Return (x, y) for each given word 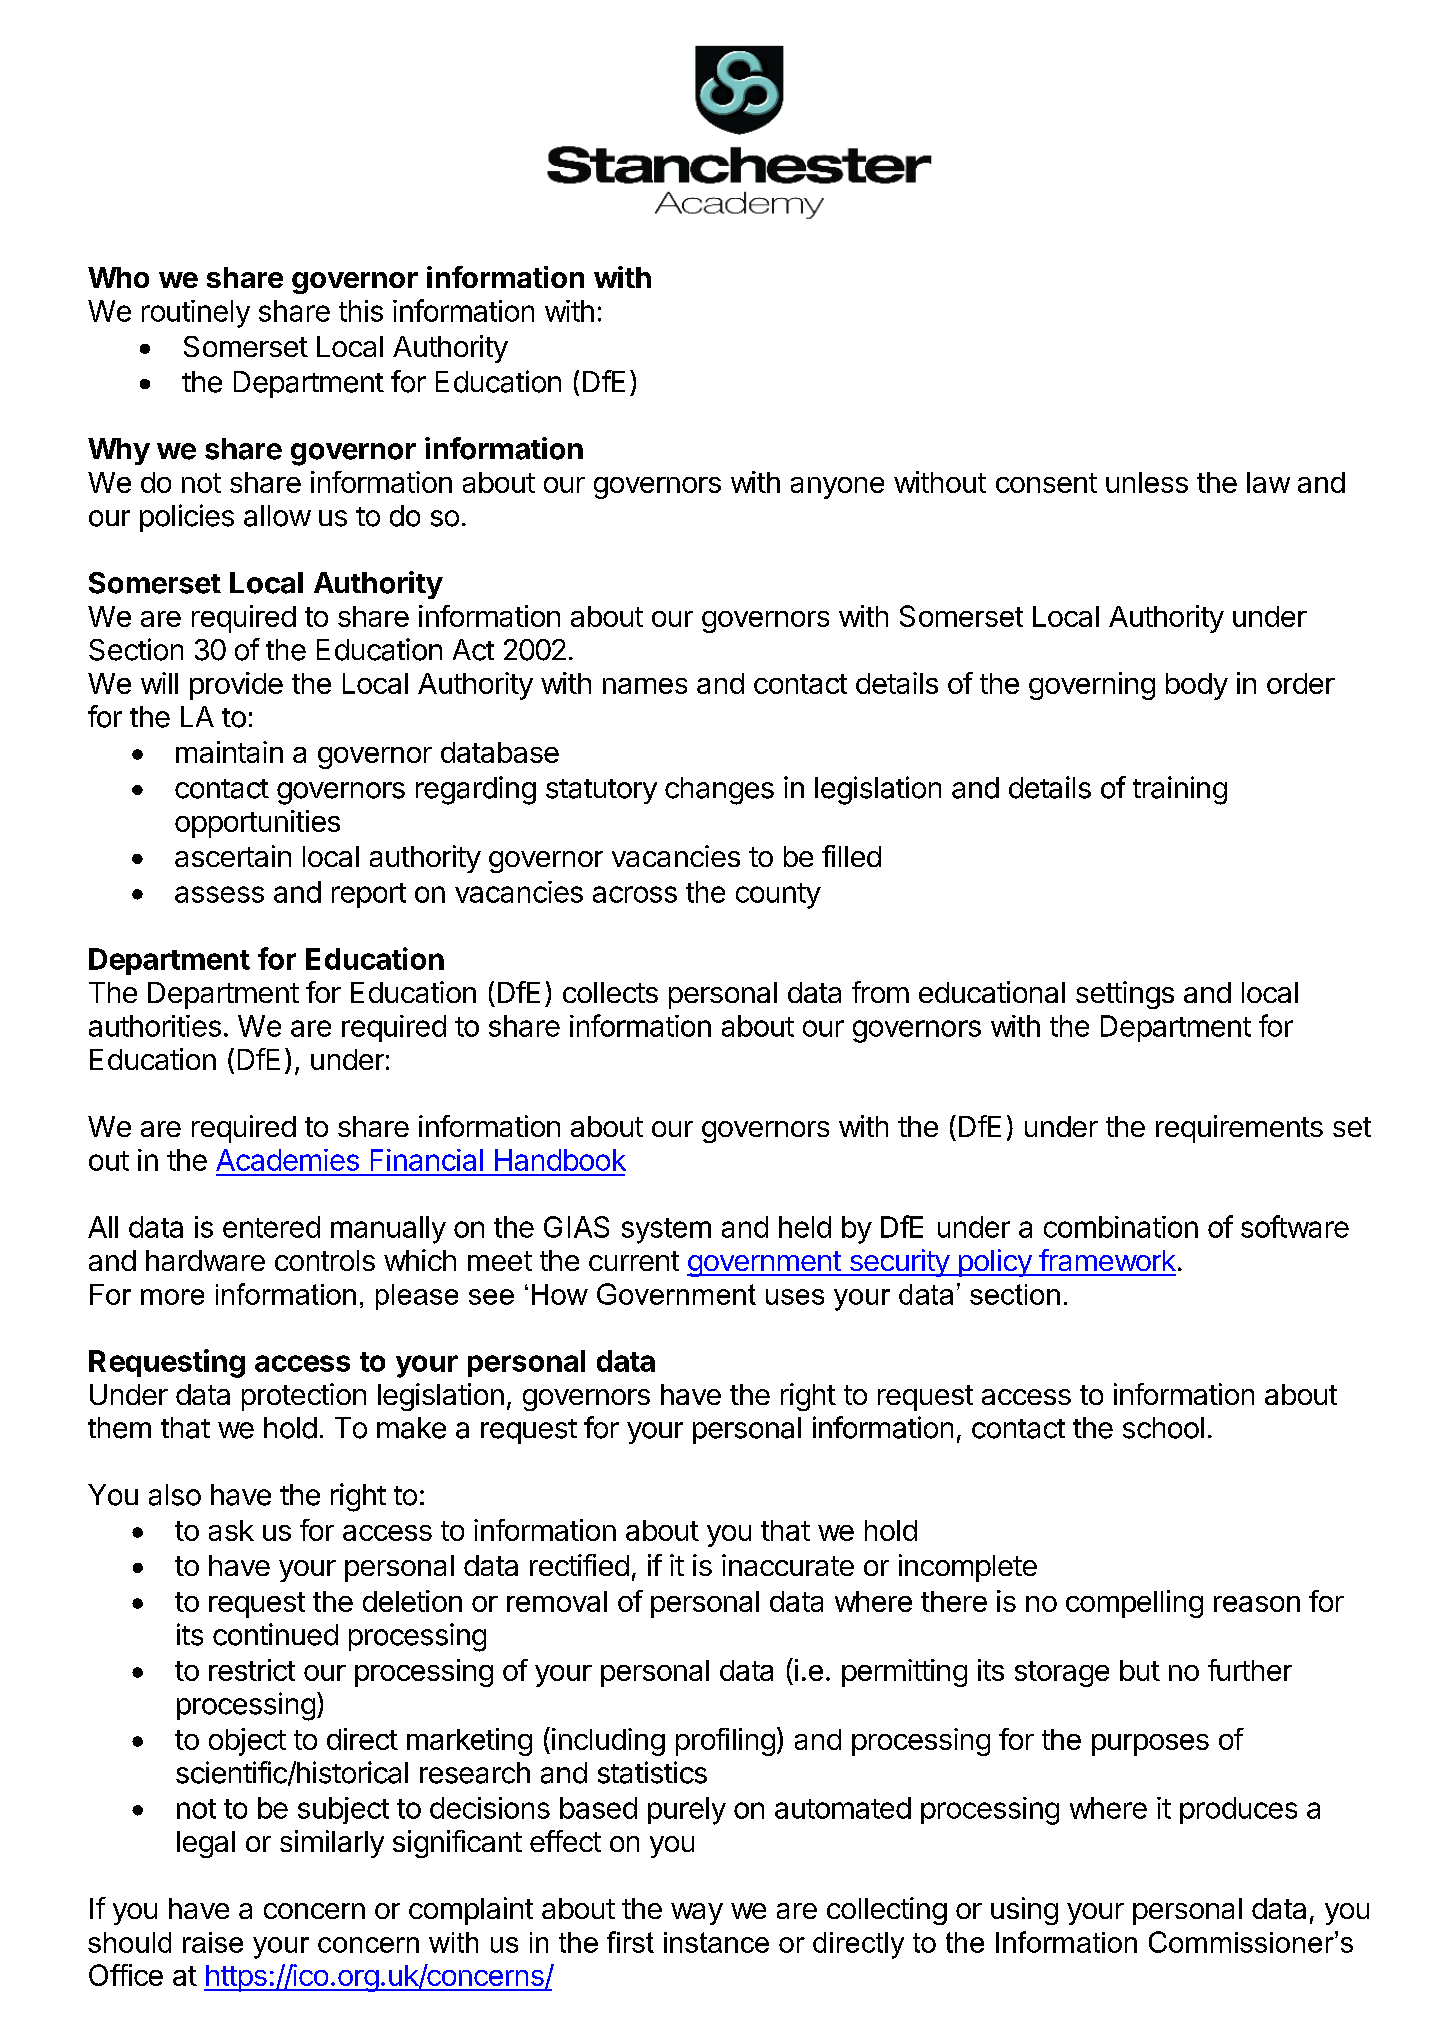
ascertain (233, 856)
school (1163, 1428)
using (1024, 1911)
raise (213, 1942)
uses (795, 1297)
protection (304, 1397)
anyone (837, 488)
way (697, 1914)
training (1180, 790)
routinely (196, 314)
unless (1147, 482)
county (778, 896)
